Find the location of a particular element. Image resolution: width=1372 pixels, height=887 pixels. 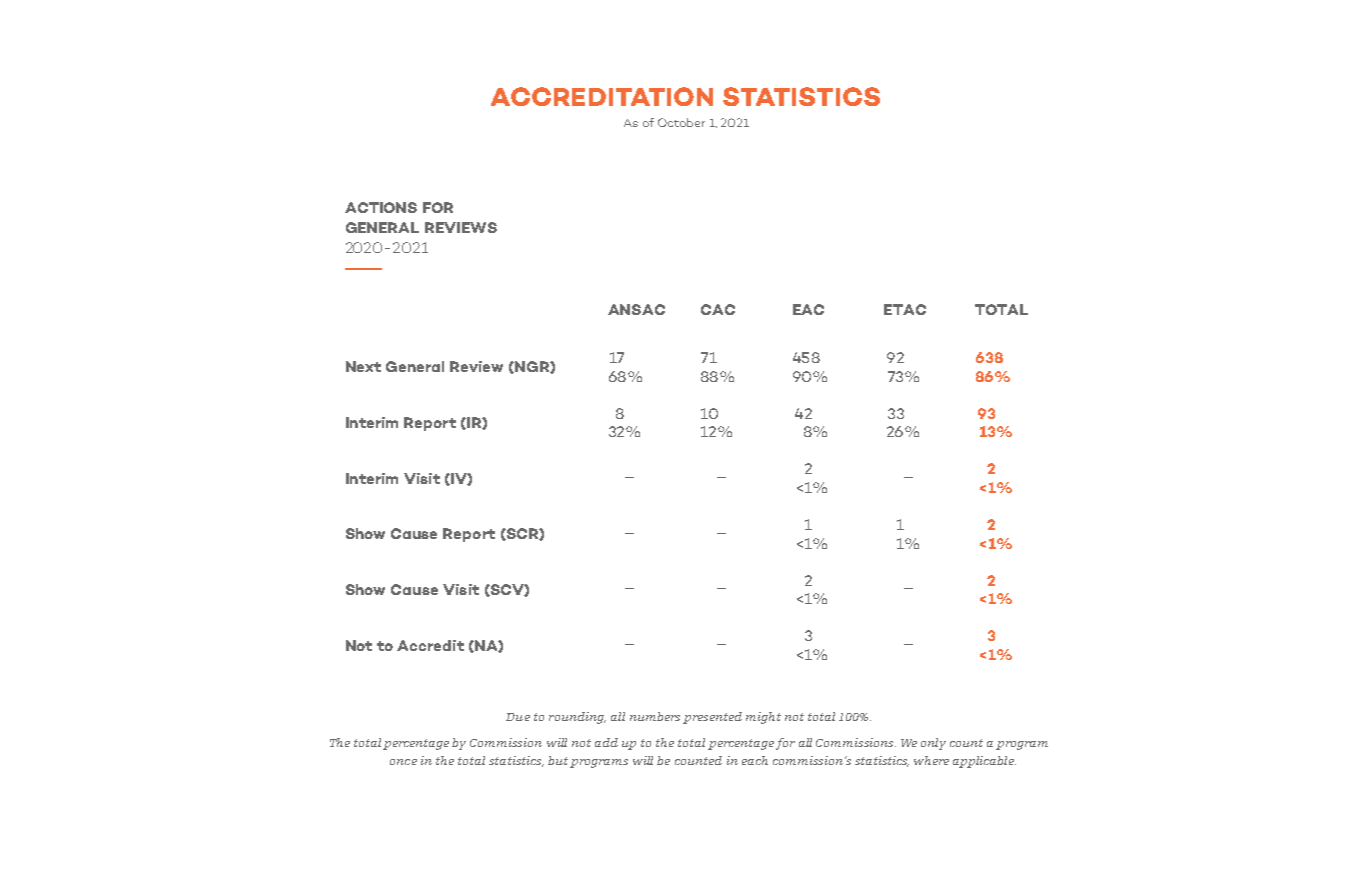

presented is located at coordinates (712, 718).
